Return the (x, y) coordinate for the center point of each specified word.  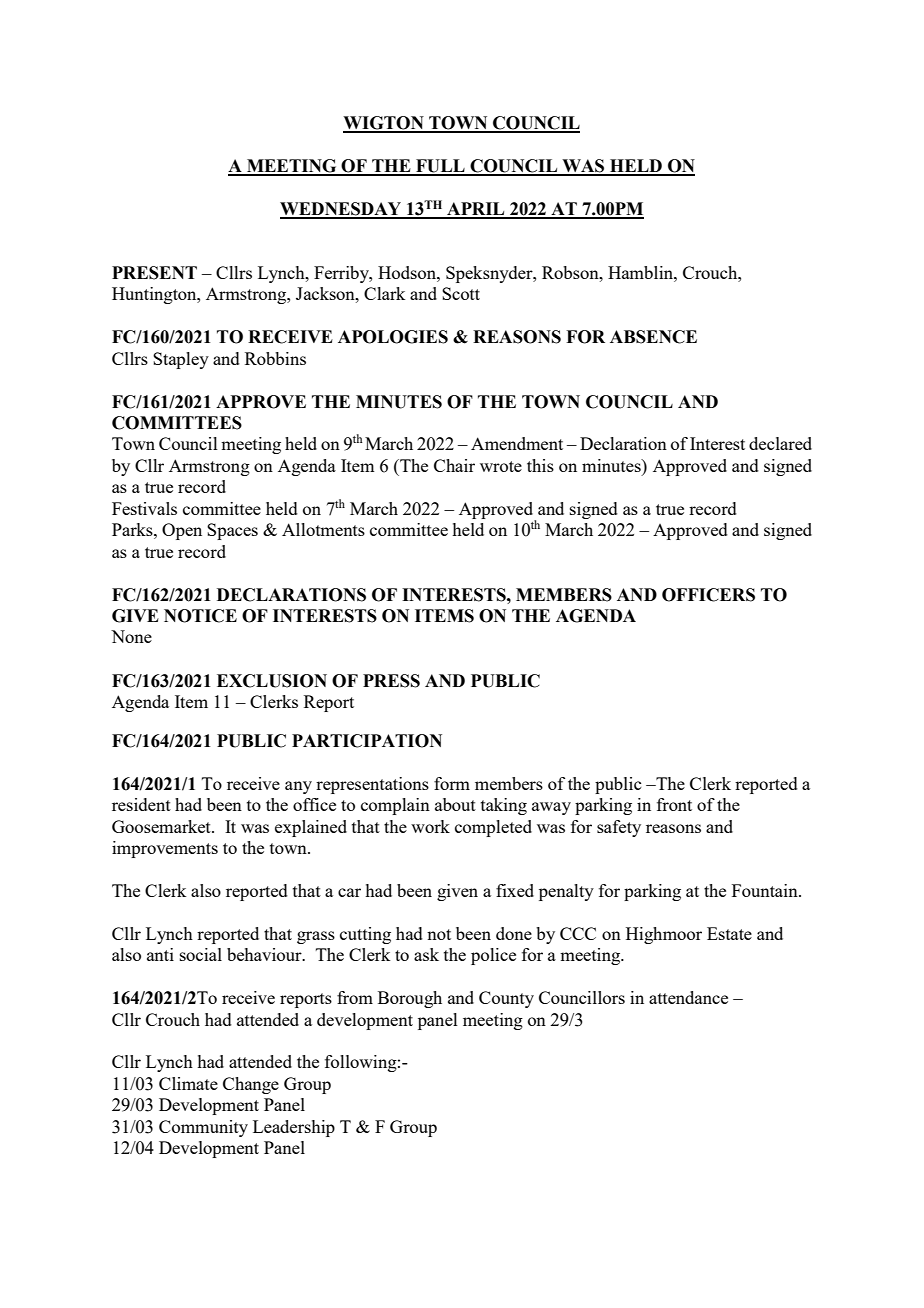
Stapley (181, 360)
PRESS (391, 681)
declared (780, 443)
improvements (165, 849)
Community (203, 1128)
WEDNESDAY (342, 210)
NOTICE (200, 616)
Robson (571, 272)
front (674, 804)
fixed (515, 890)
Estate (729, 933)
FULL (440, 167)
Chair (454, 465)
